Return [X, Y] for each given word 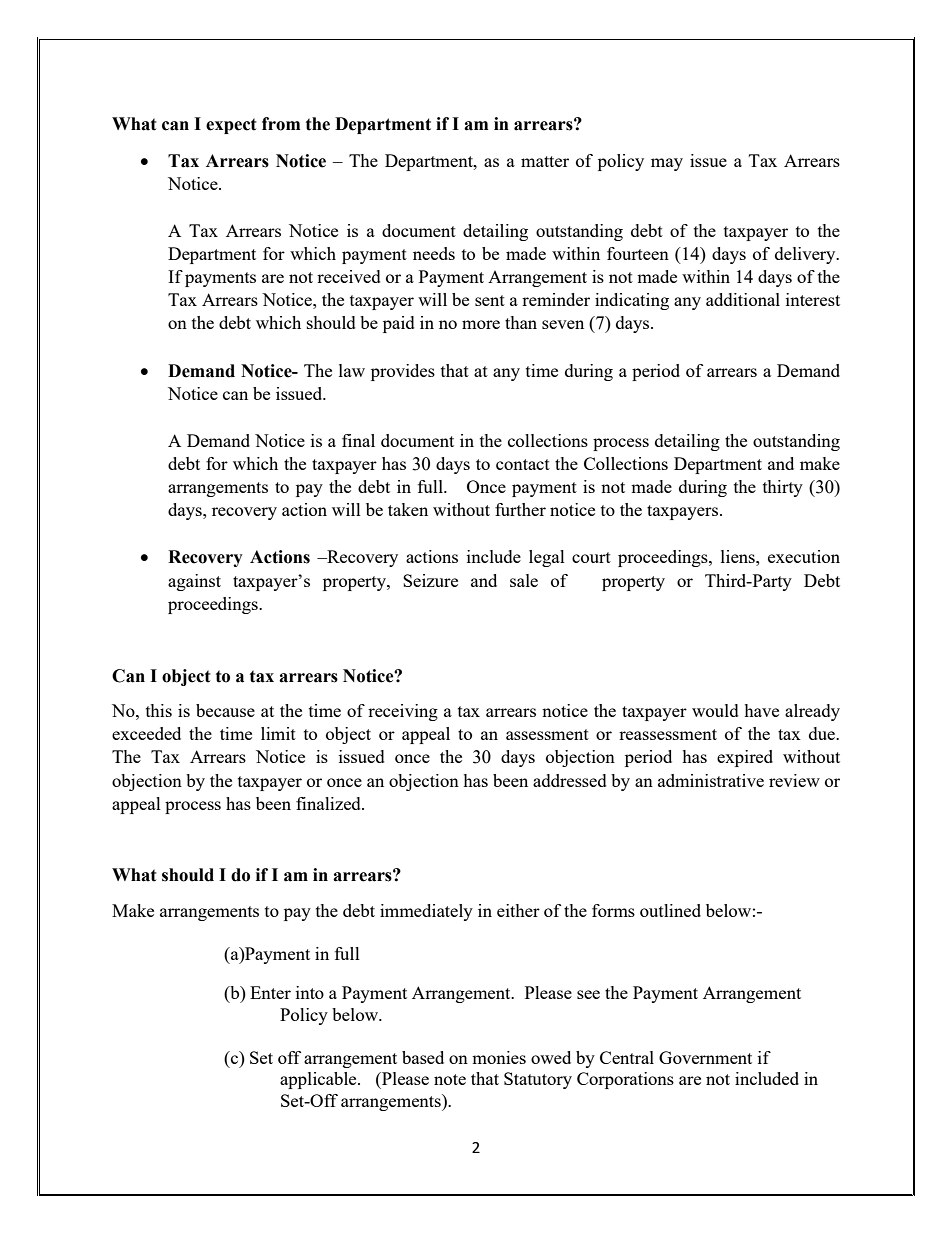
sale [524, 580]
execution [804, 556]
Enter [270, 992]
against [194, 582]
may [667, 164]
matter [545, 161]
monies [499, 1057]
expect [231, 126]
